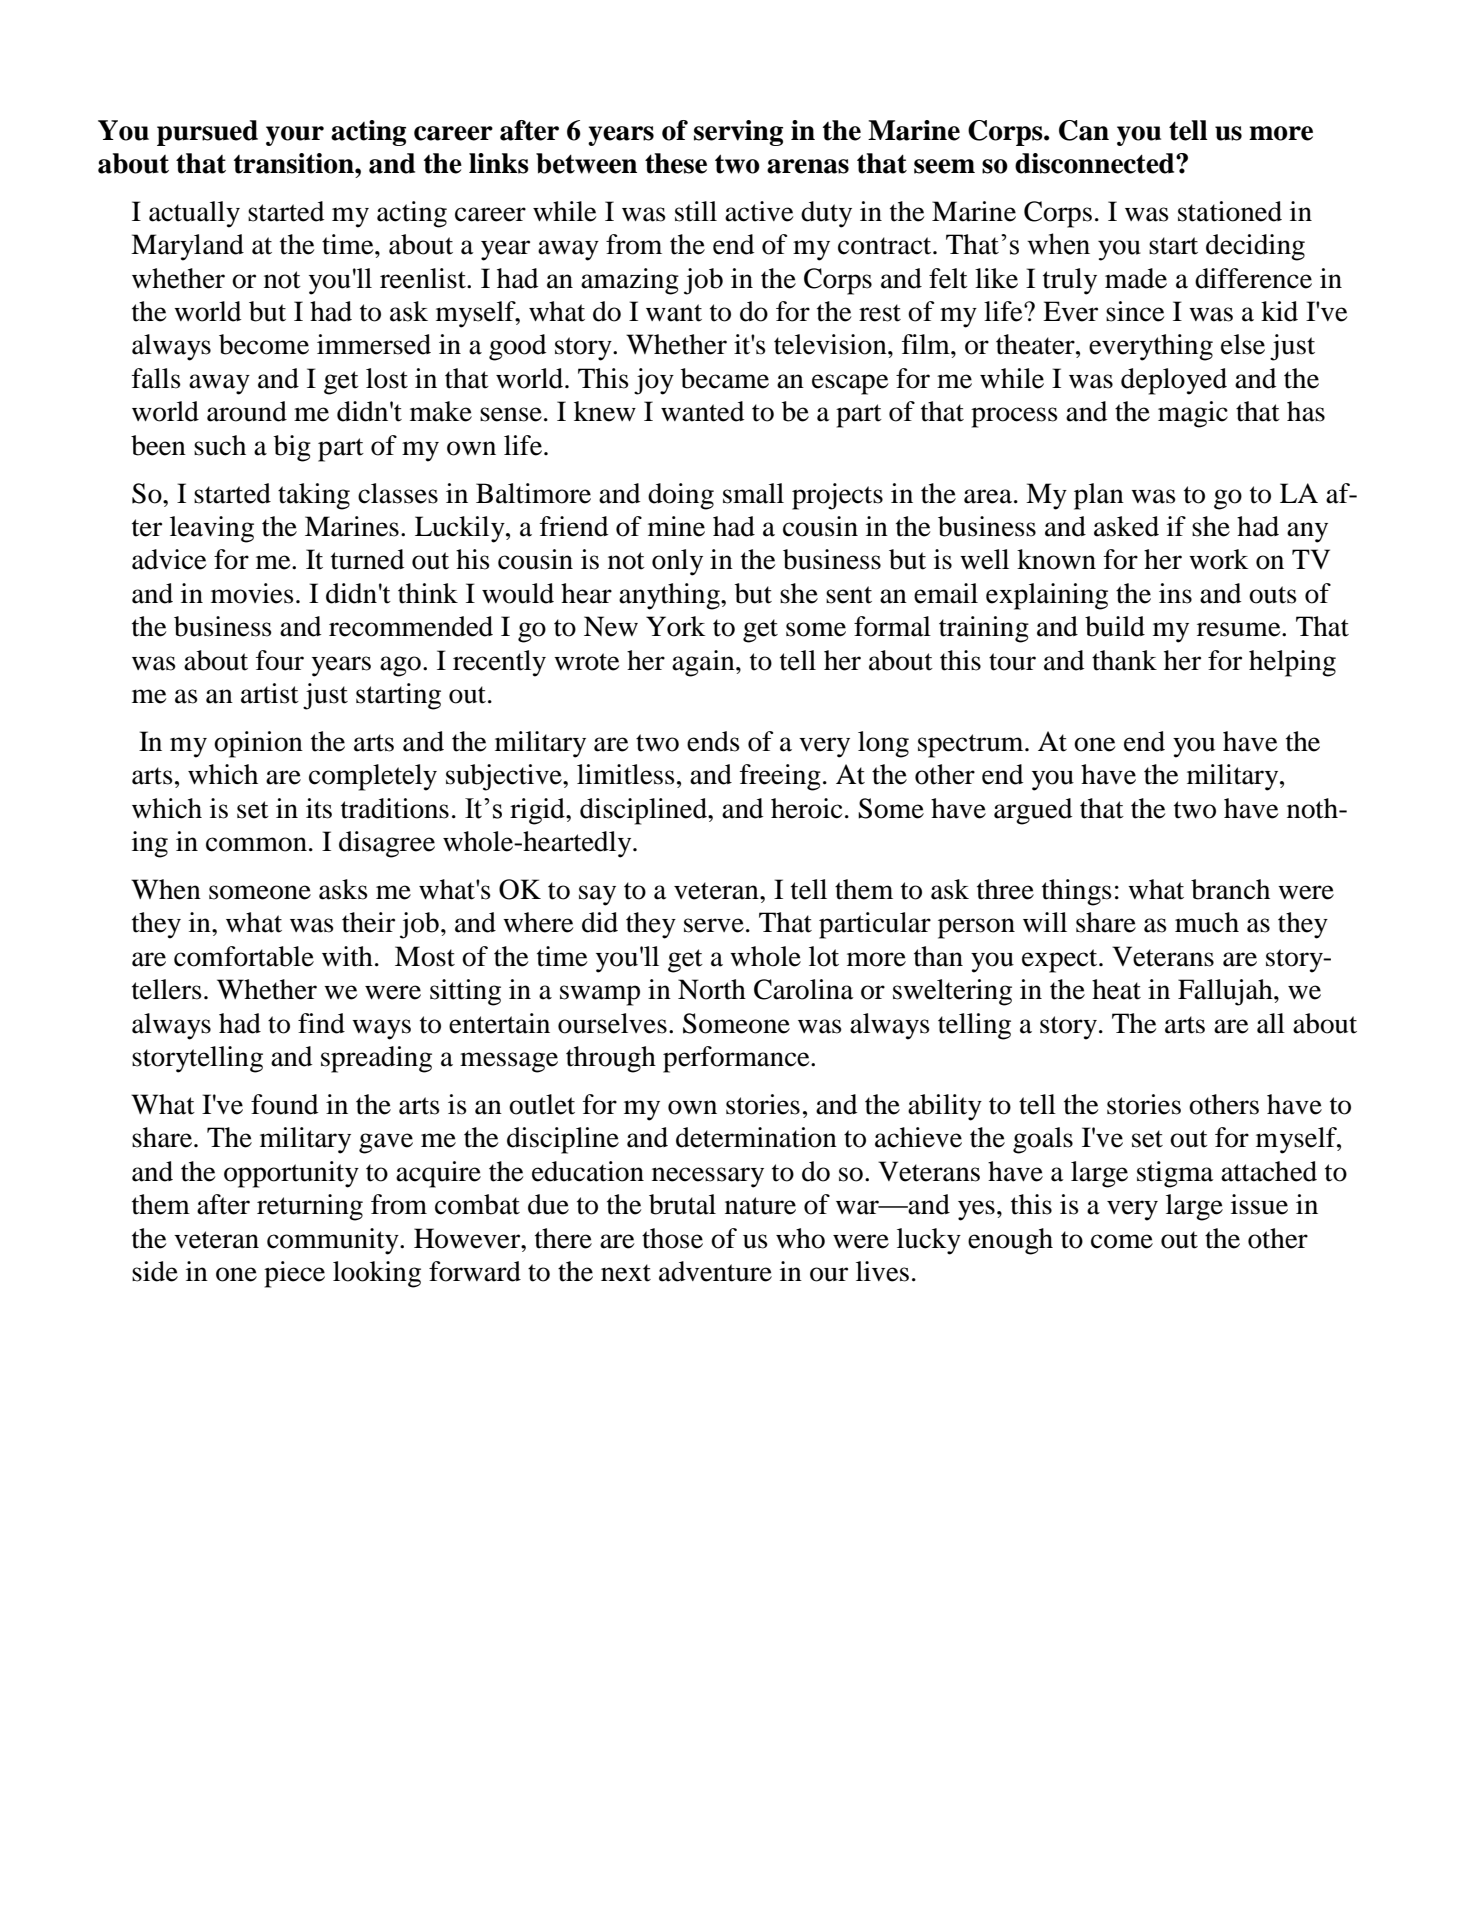 Image resolution: width=1481 pixels, height=1917 pixels. I want to click on those, so click(672, 1238).
